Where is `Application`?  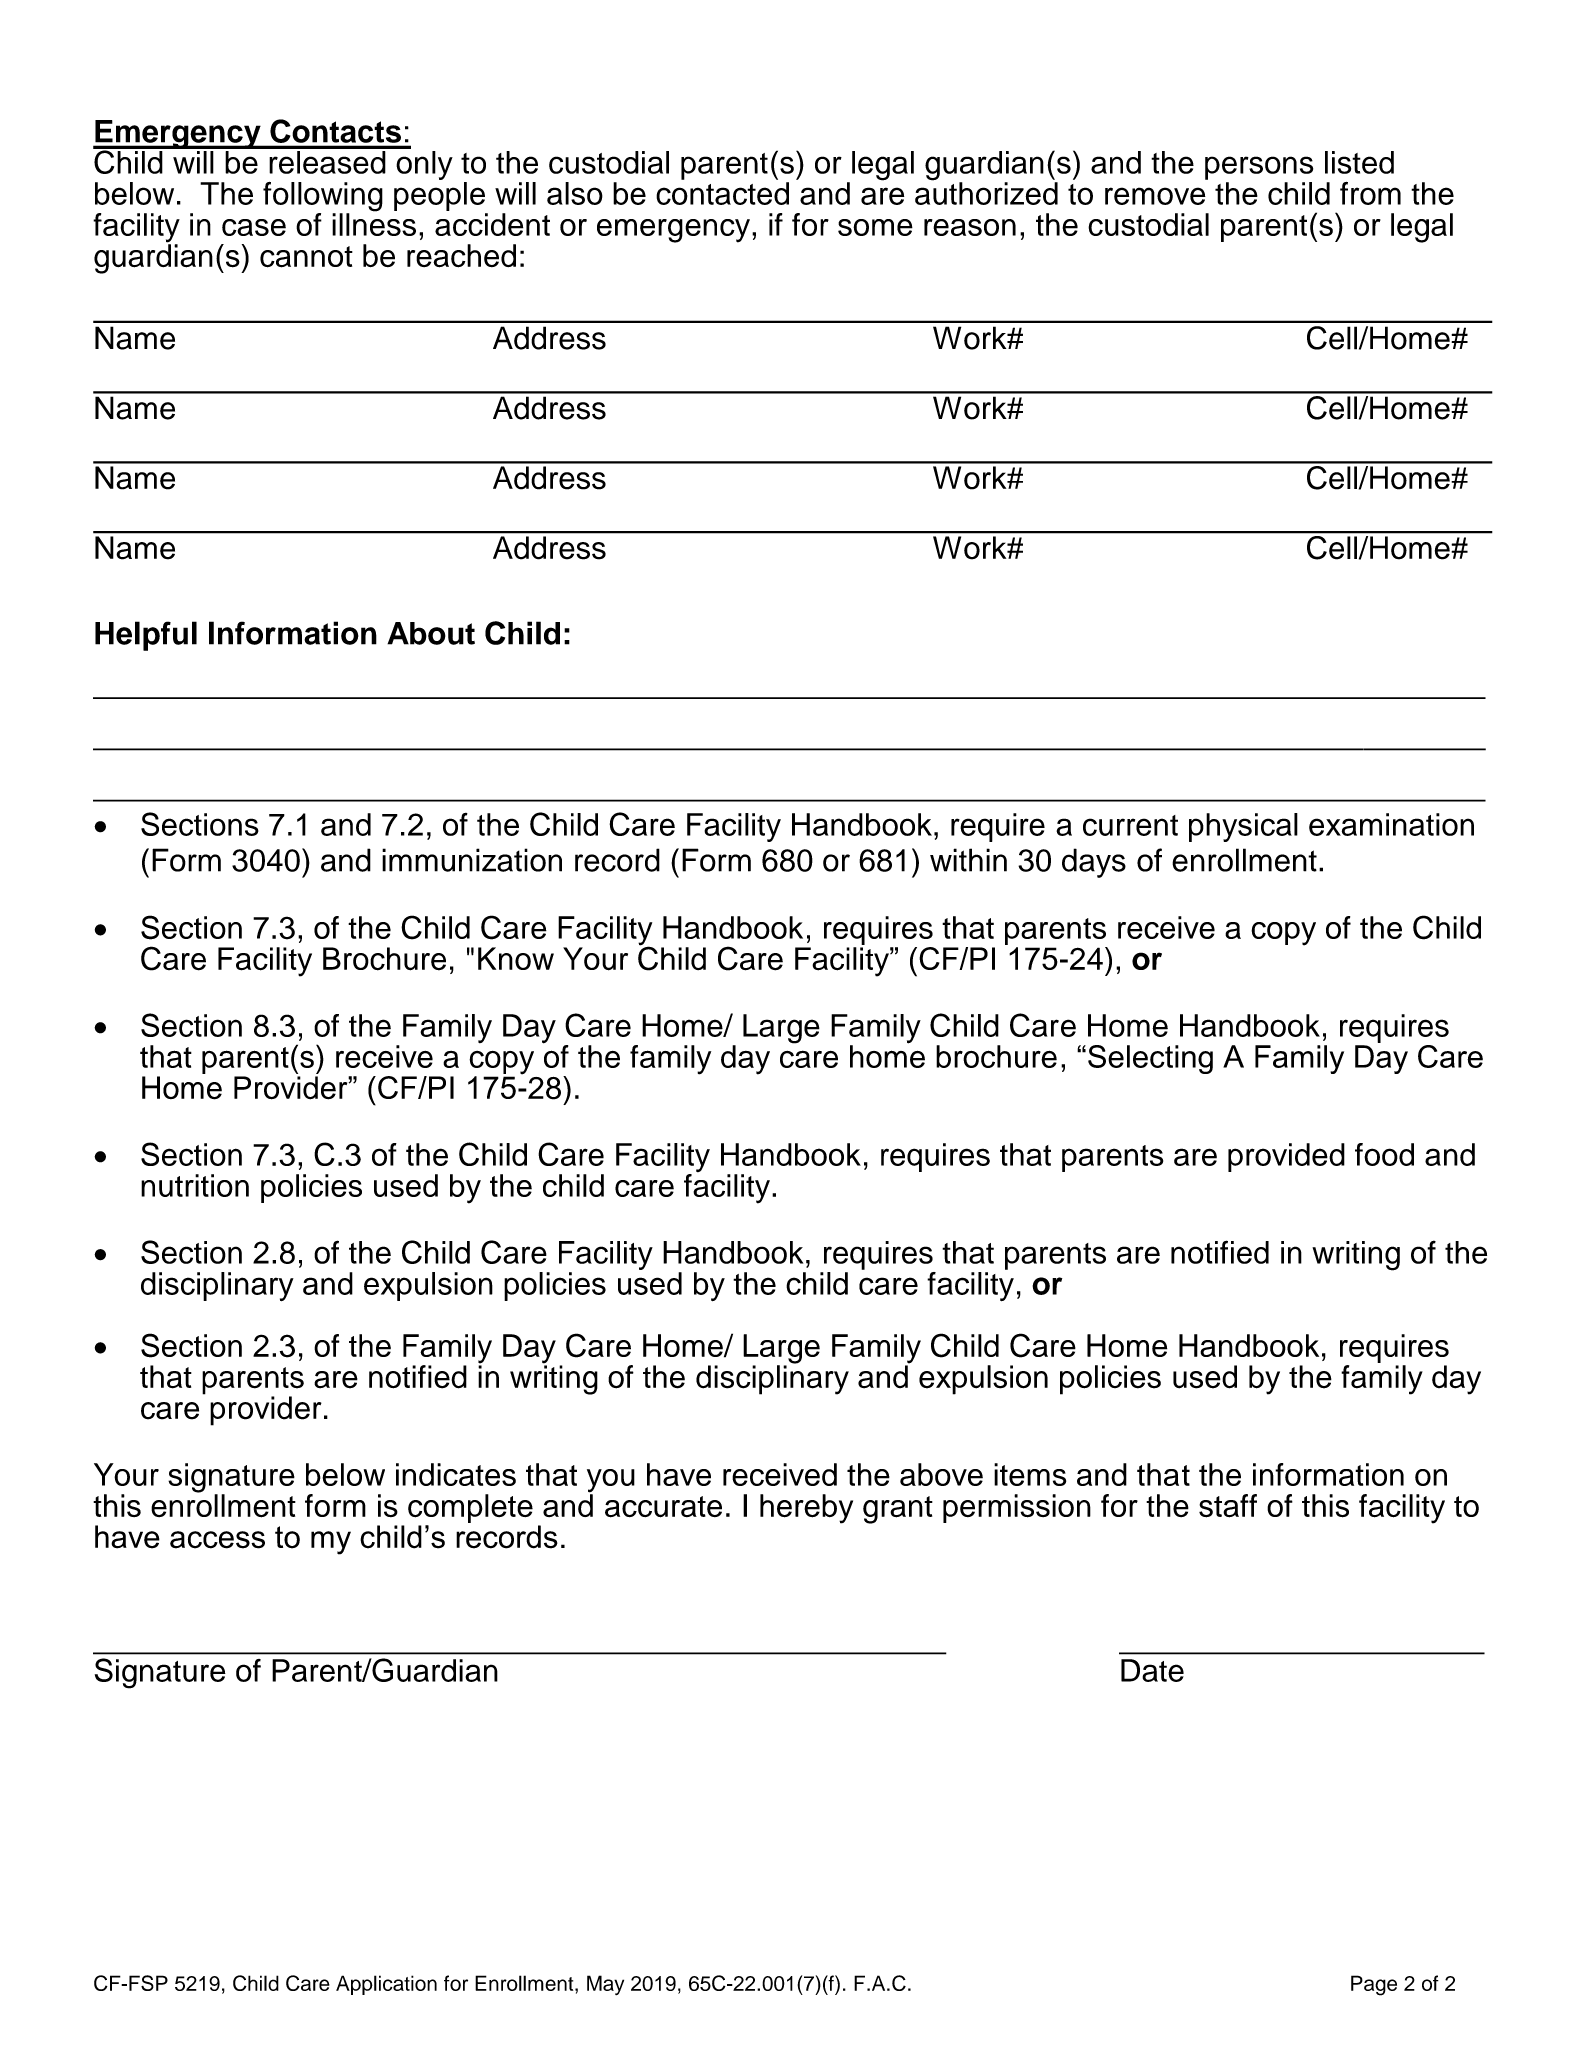 Application is located at coordinates (386, 1985).
